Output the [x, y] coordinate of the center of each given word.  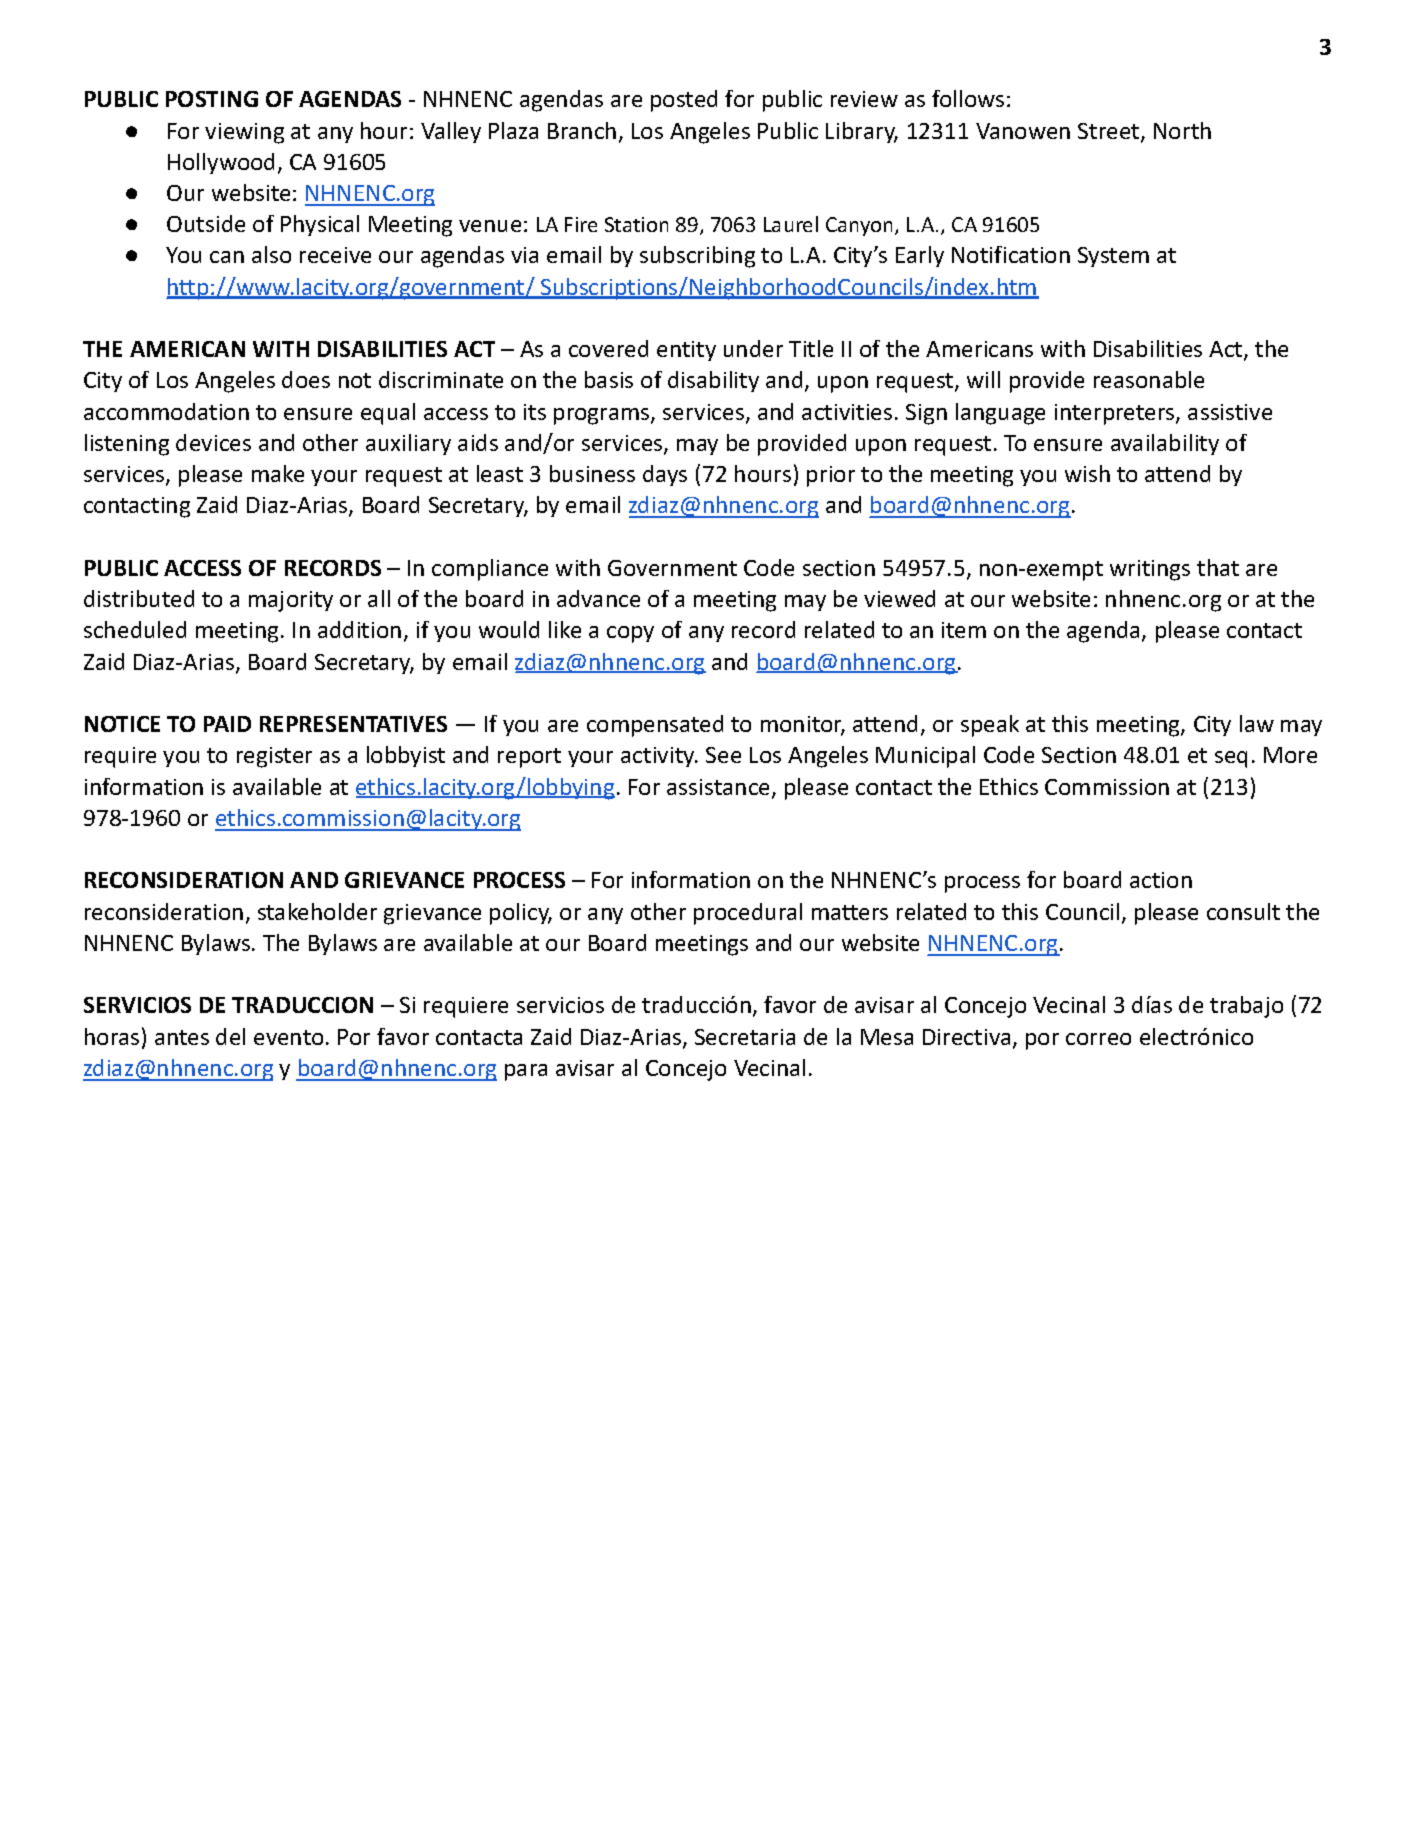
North [1182, 130]
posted [684, 101]
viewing [244, 133]
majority [291, 601]
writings [1150, 570]
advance [598, 598]
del [230, 1036]
